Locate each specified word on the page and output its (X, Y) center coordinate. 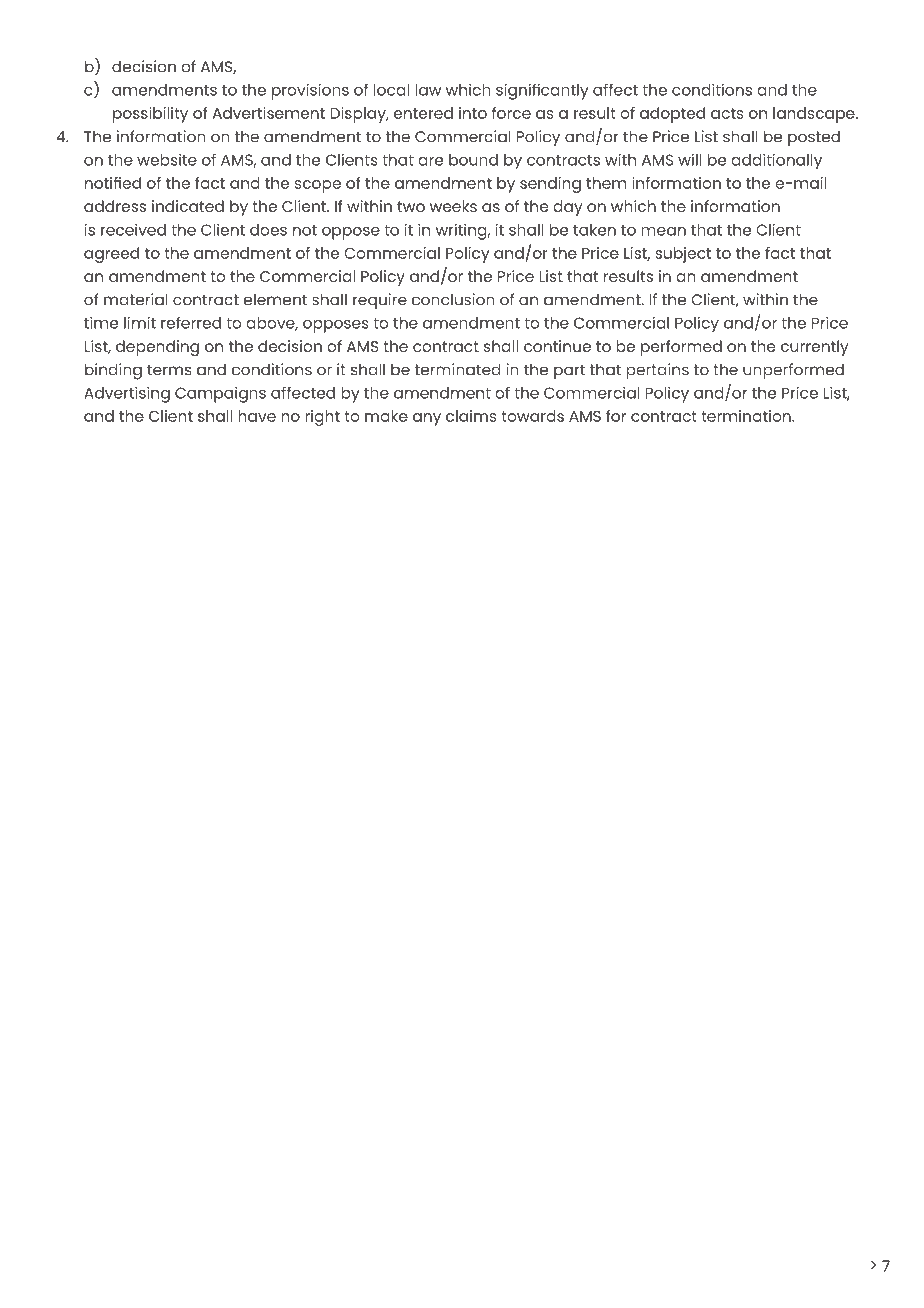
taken (594, 230)
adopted (672, 115)
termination (747, 416)
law (428, 90)
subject (683, 255)
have (257, 416)
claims (471, 416)
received (133, 230)
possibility (150, 115)
